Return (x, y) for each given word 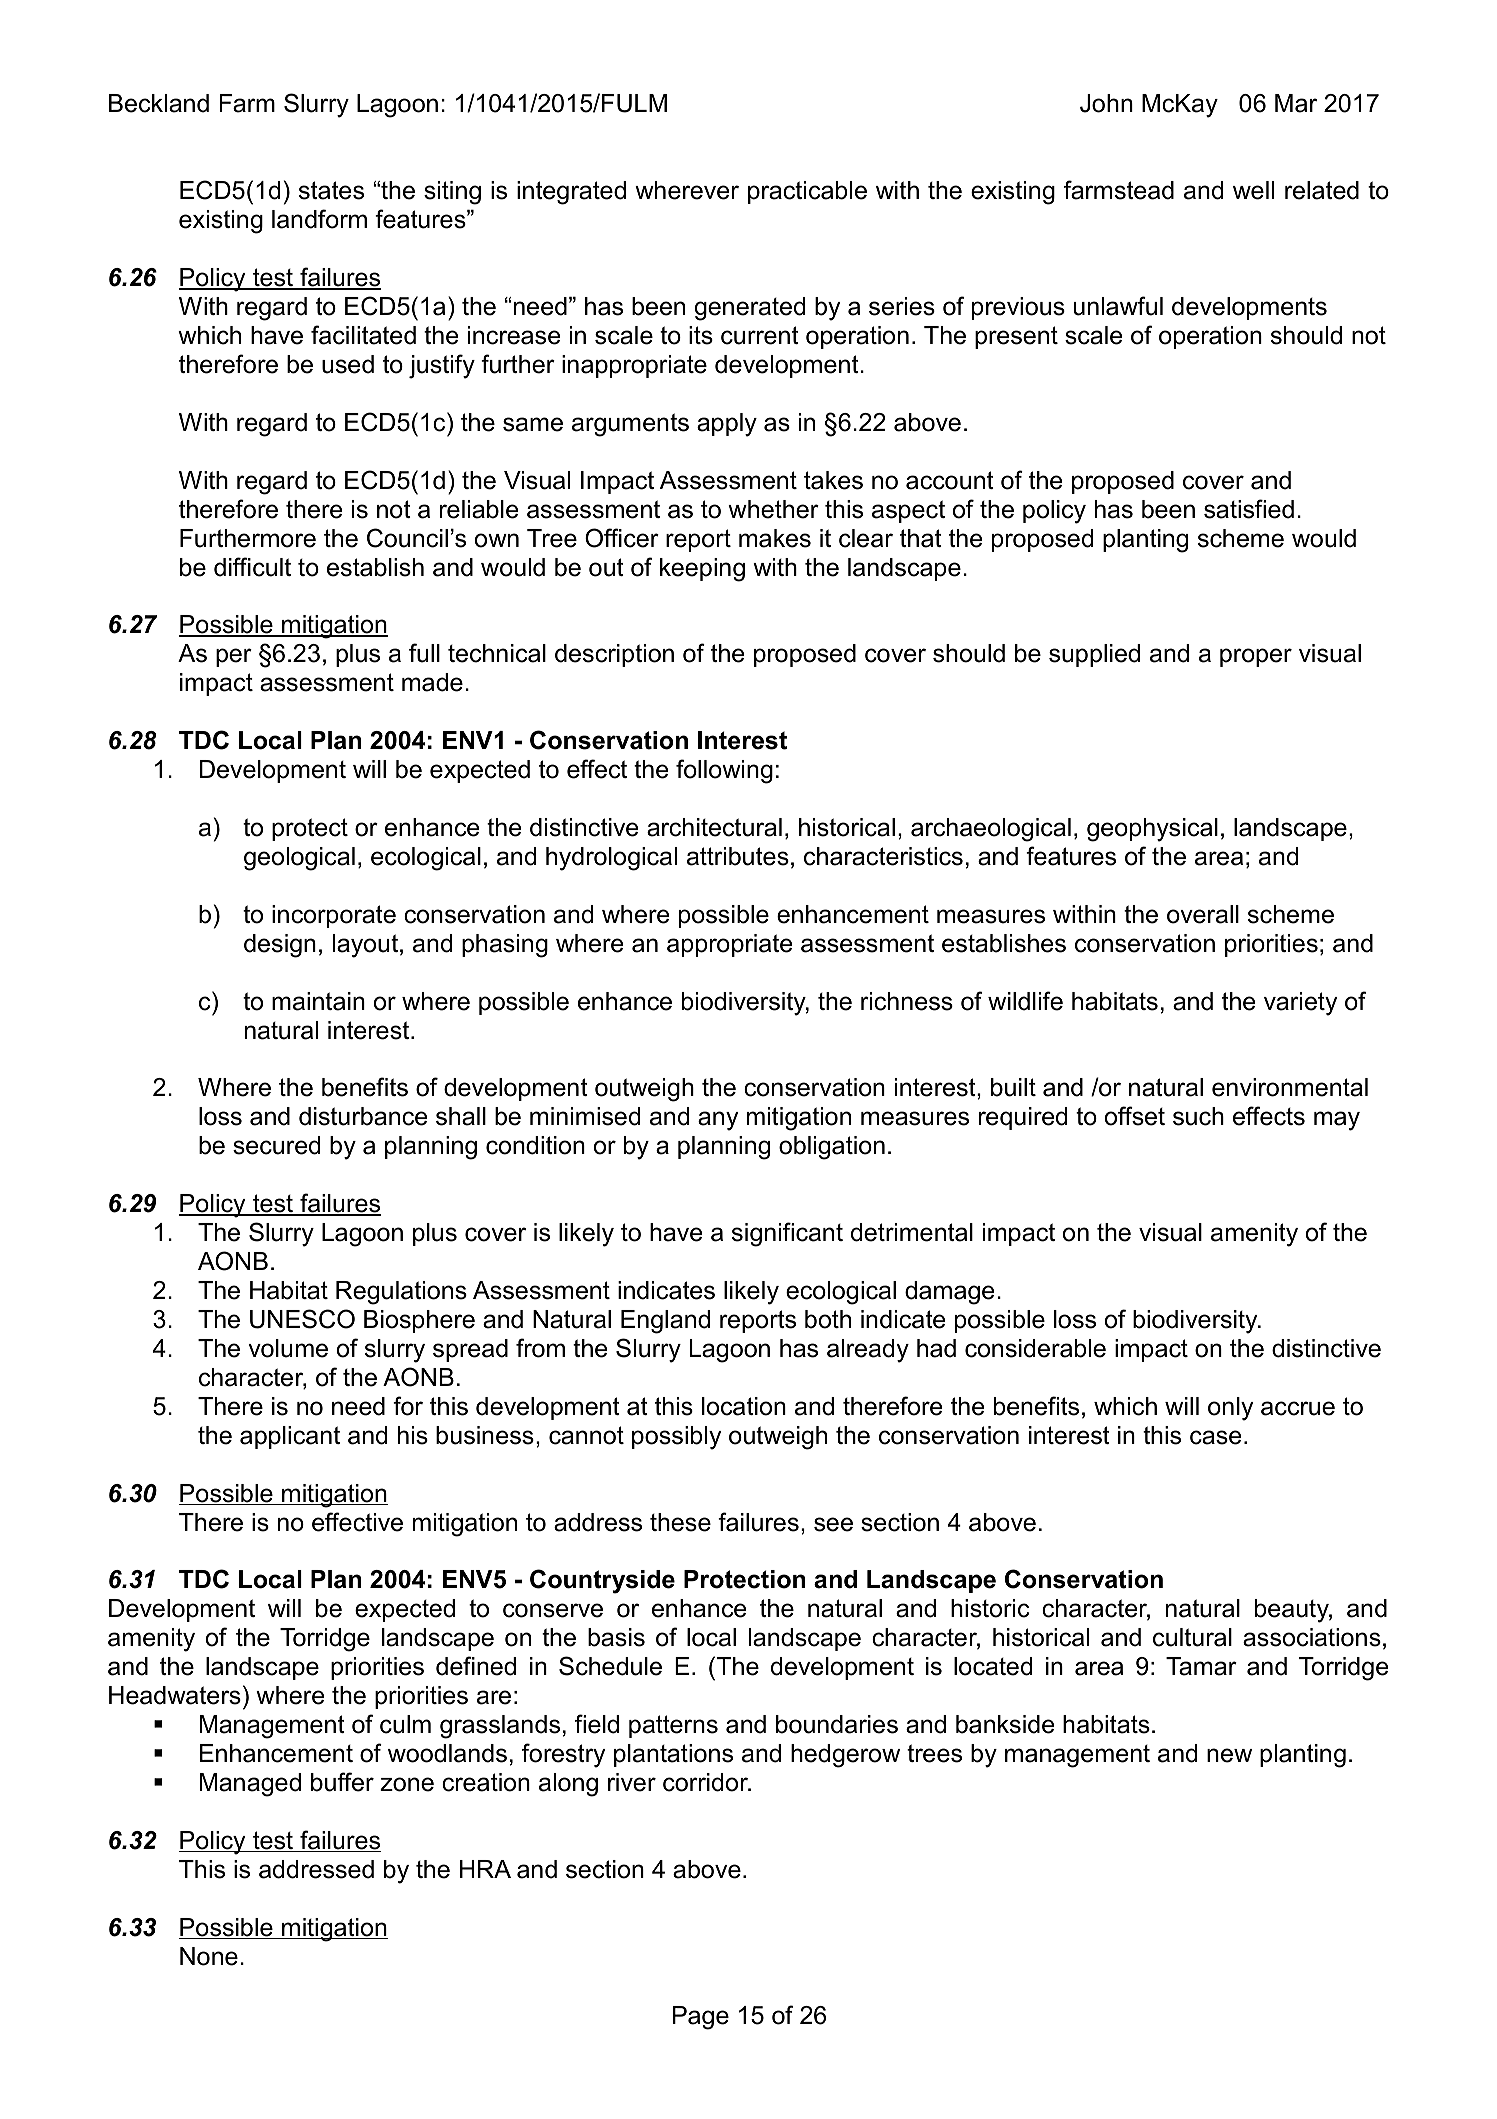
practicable (807, 192)
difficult (252, 567)
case (1215, 1437)
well (1253, 190)
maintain (318, 1001)
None (209, 1956)
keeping (702, 570)
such (1198, 1116)
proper (1256, 657)
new (1229, 1755)
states (331, 190)
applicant (290, 1437)
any (718, 1121)
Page (701, 2018)
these (680, 1522)
